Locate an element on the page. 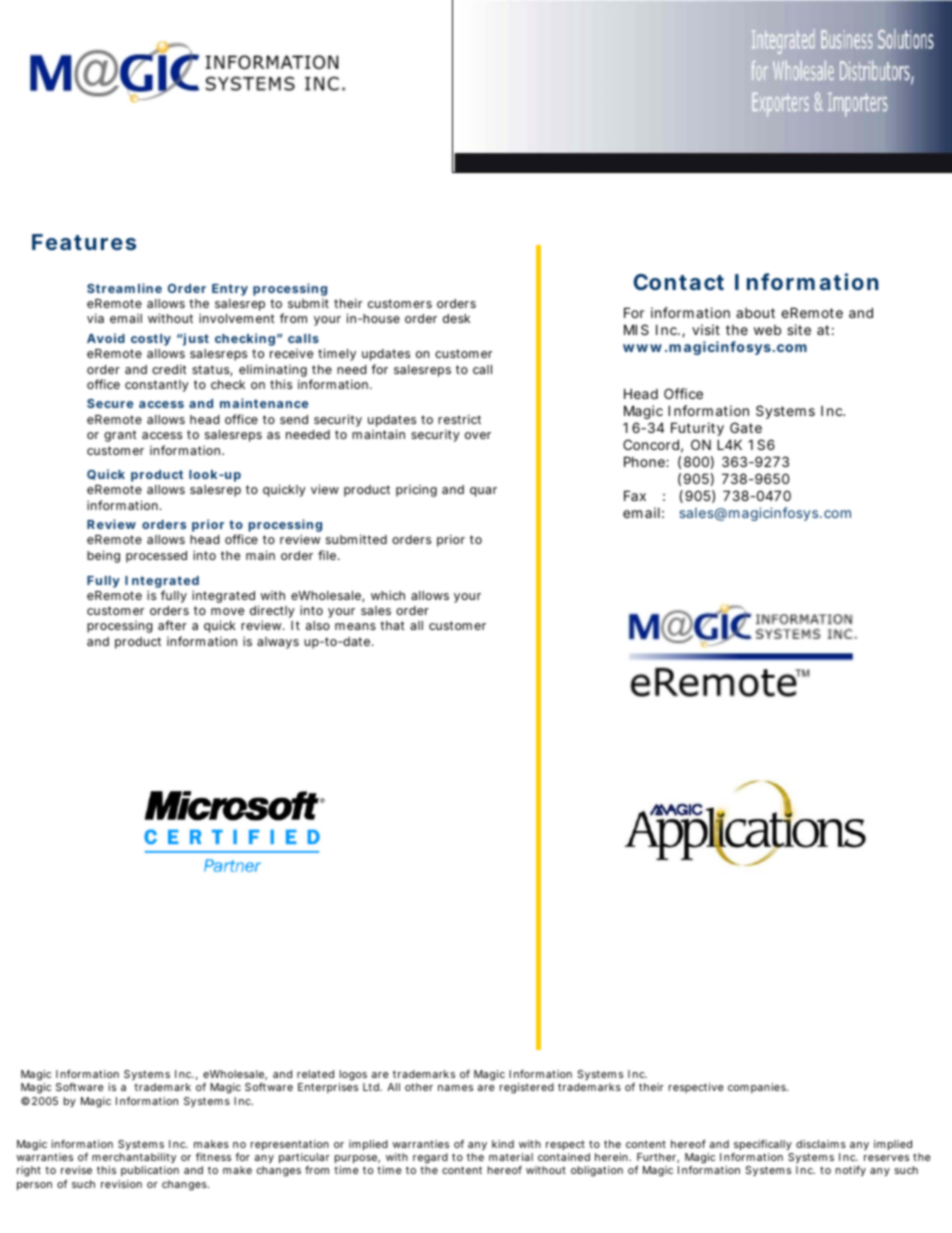  desk is located at coordinates (456, 318).
